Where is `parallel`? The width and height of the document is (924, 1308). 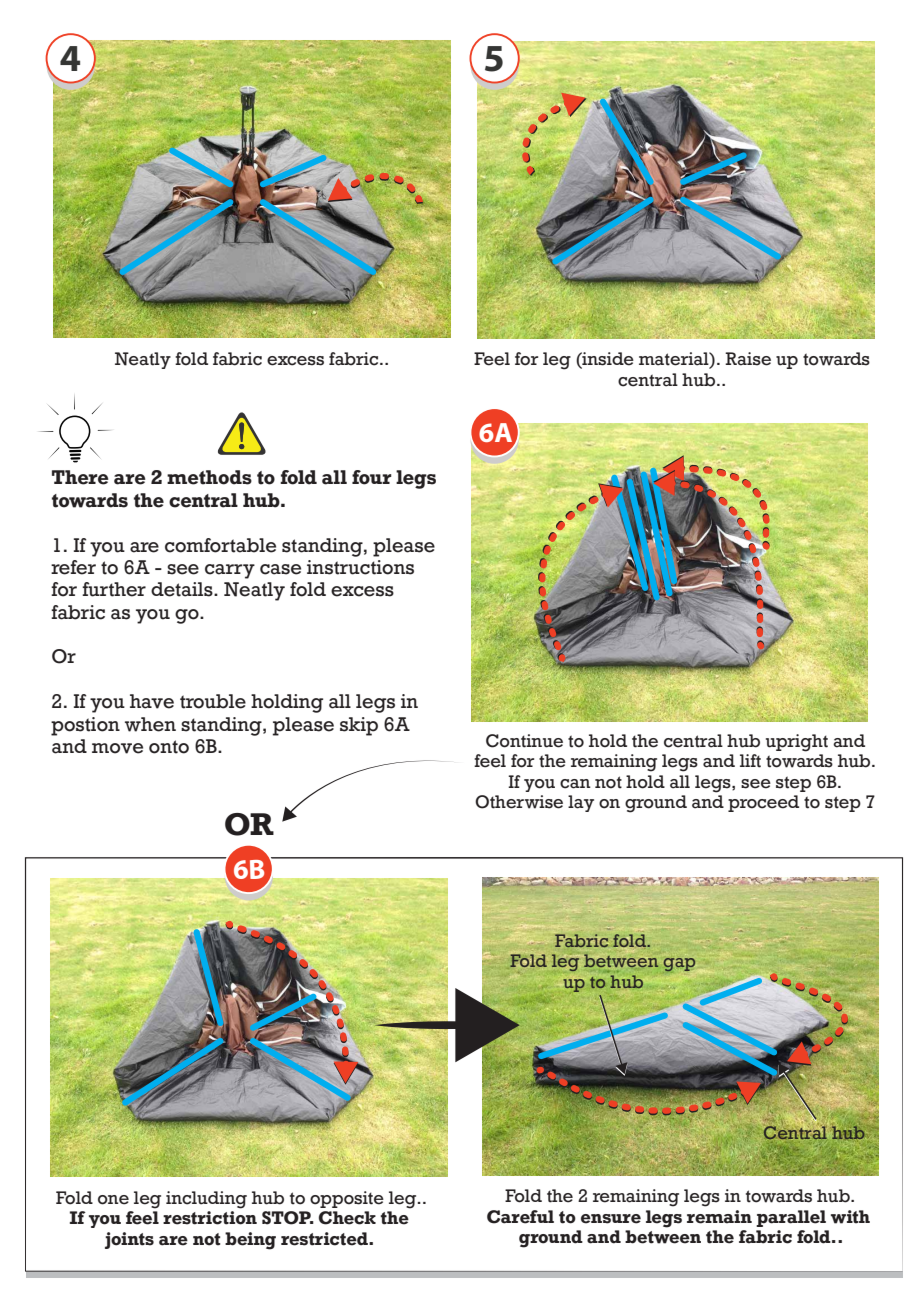 parallel is located at coordinates (791, 1218).
